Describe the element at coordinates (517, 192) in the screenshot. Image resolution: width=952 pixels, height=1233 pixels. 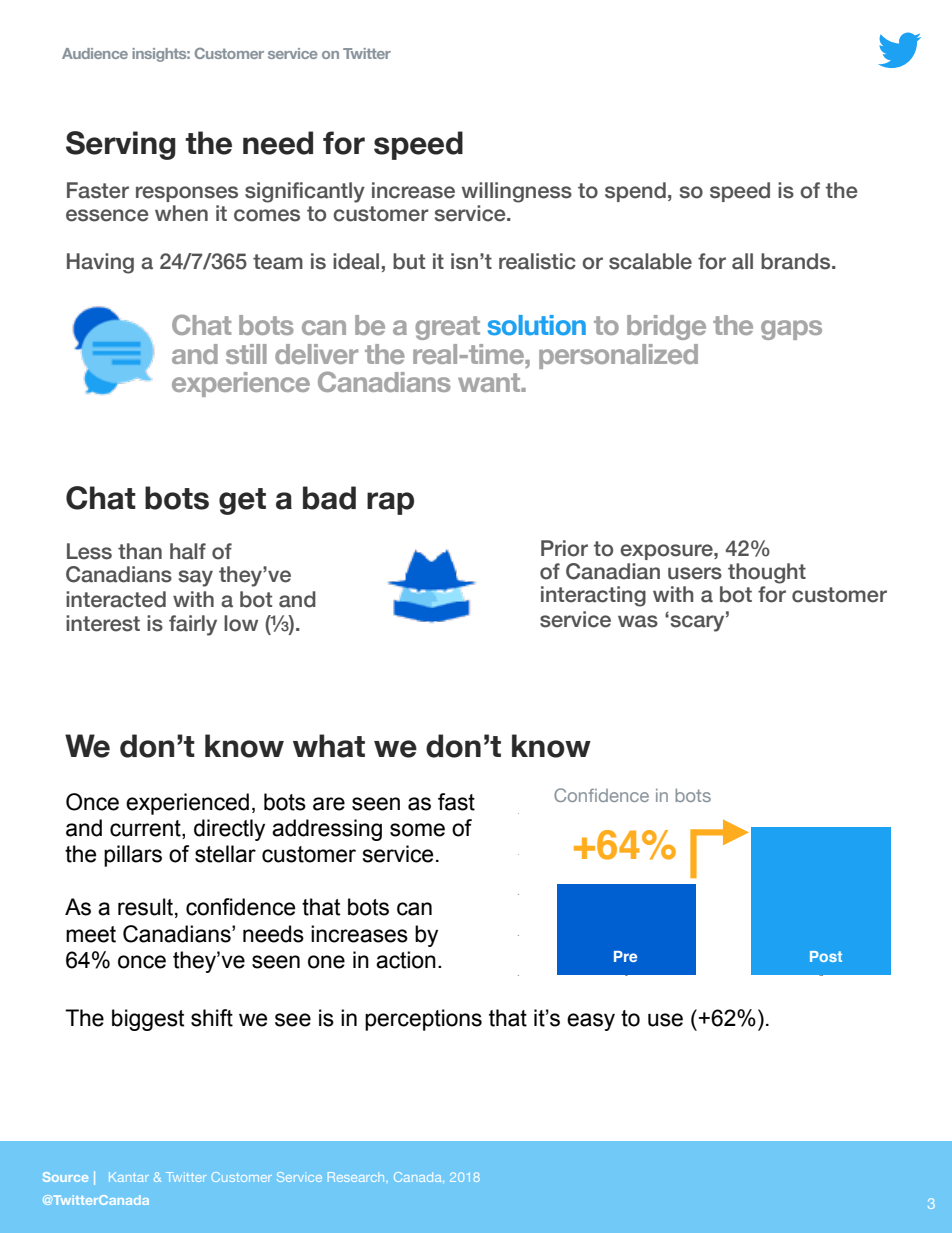
I see `willingness` at that location.
